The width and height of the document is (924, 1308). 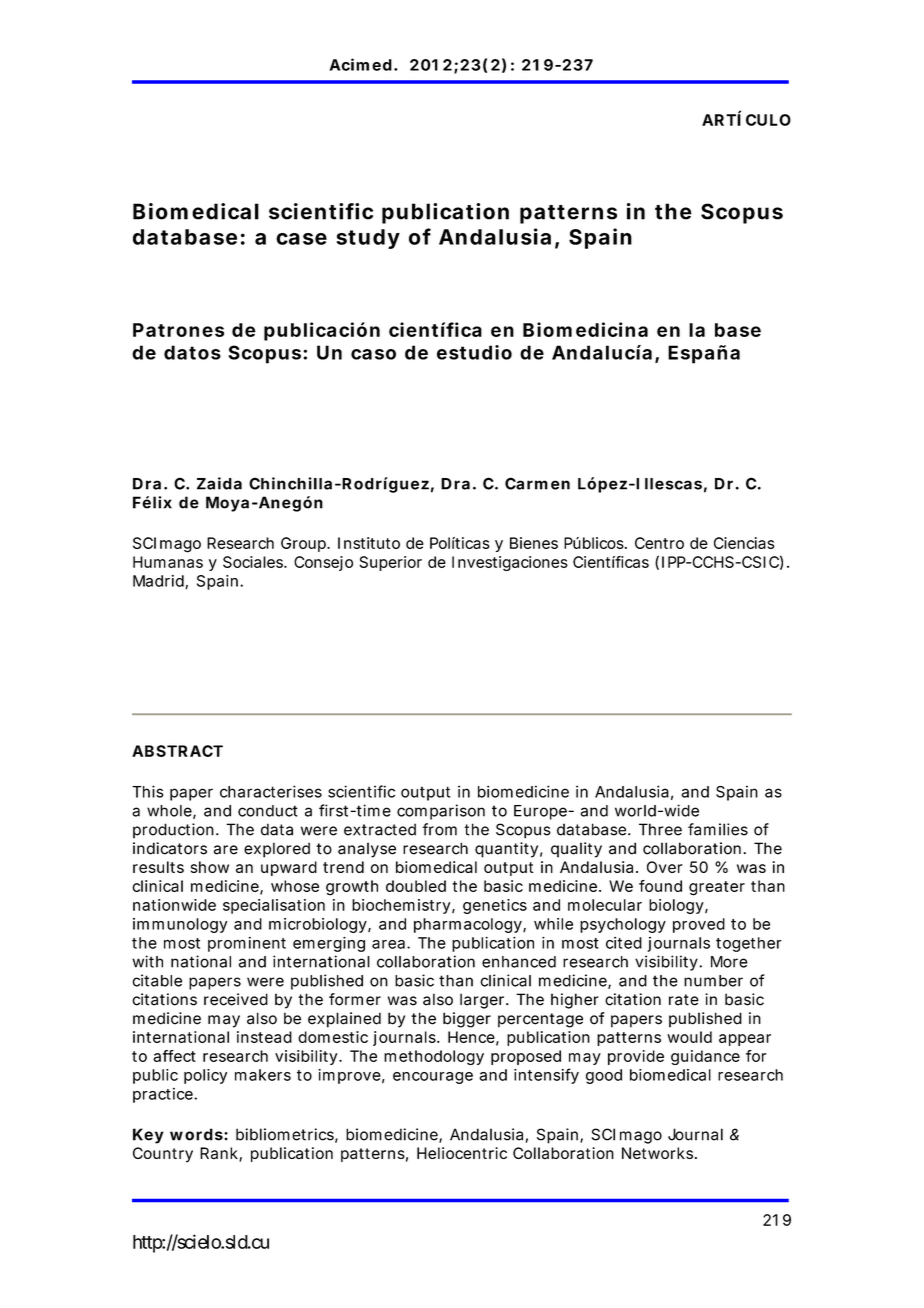 I want to click on Centro, so click(x=659, y=543).
